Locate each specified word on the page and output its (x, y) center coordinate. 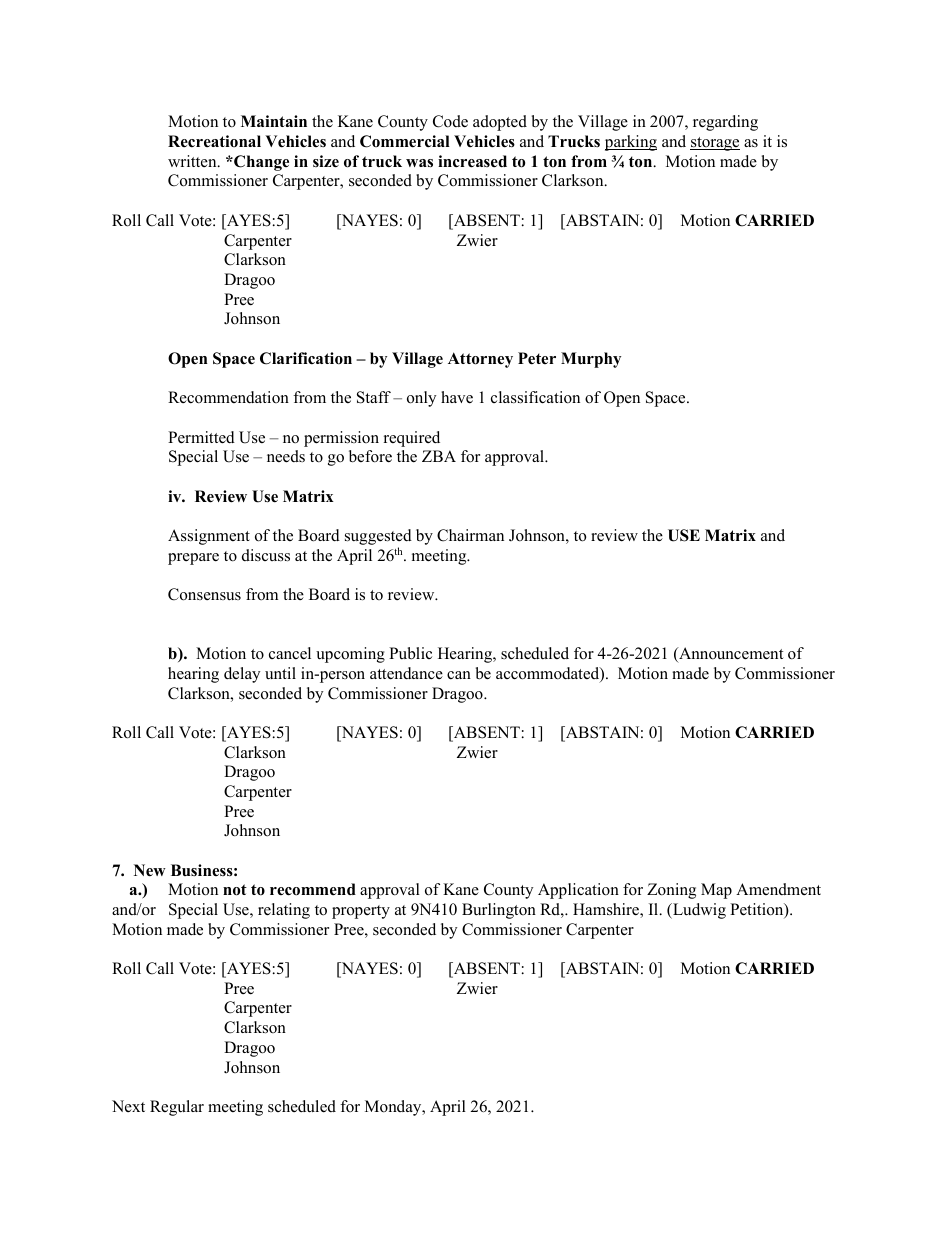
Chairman (470, 535)
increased (472, 161)
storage (715, 144)
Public (410, 653)
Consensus (204, 594)
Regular (177, 1108)
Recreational (214, 141)
